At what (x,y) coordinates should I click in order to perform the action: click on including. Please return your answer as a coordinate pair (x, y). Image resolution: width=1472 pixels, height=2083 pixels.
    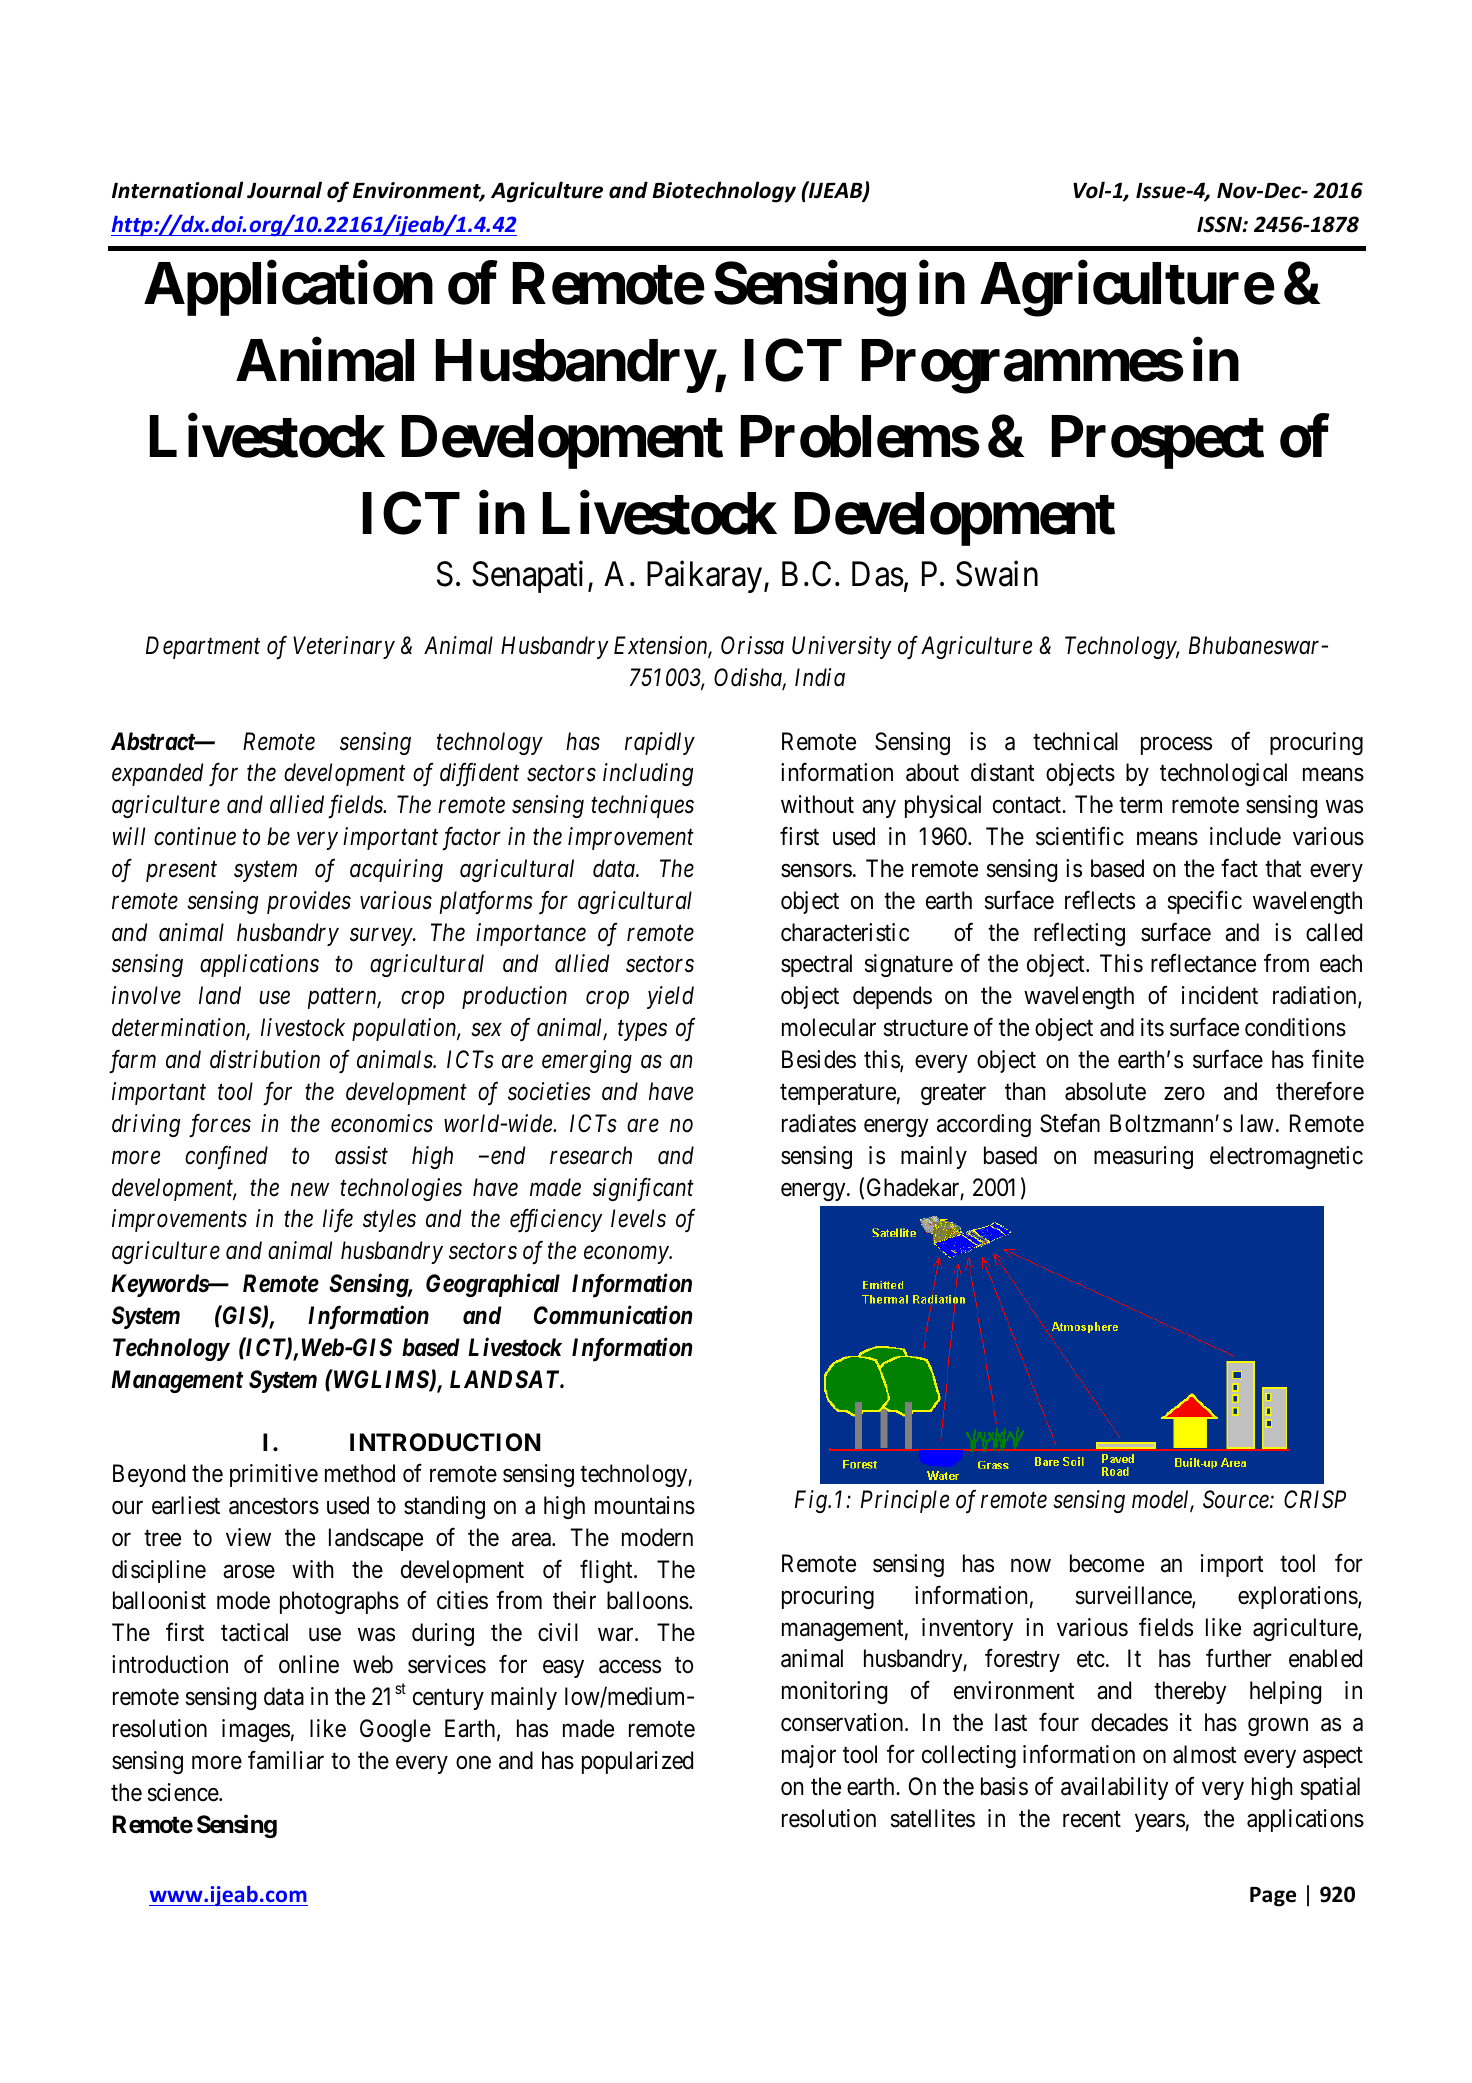
    Looking at the image, I should click on (648, 774).
